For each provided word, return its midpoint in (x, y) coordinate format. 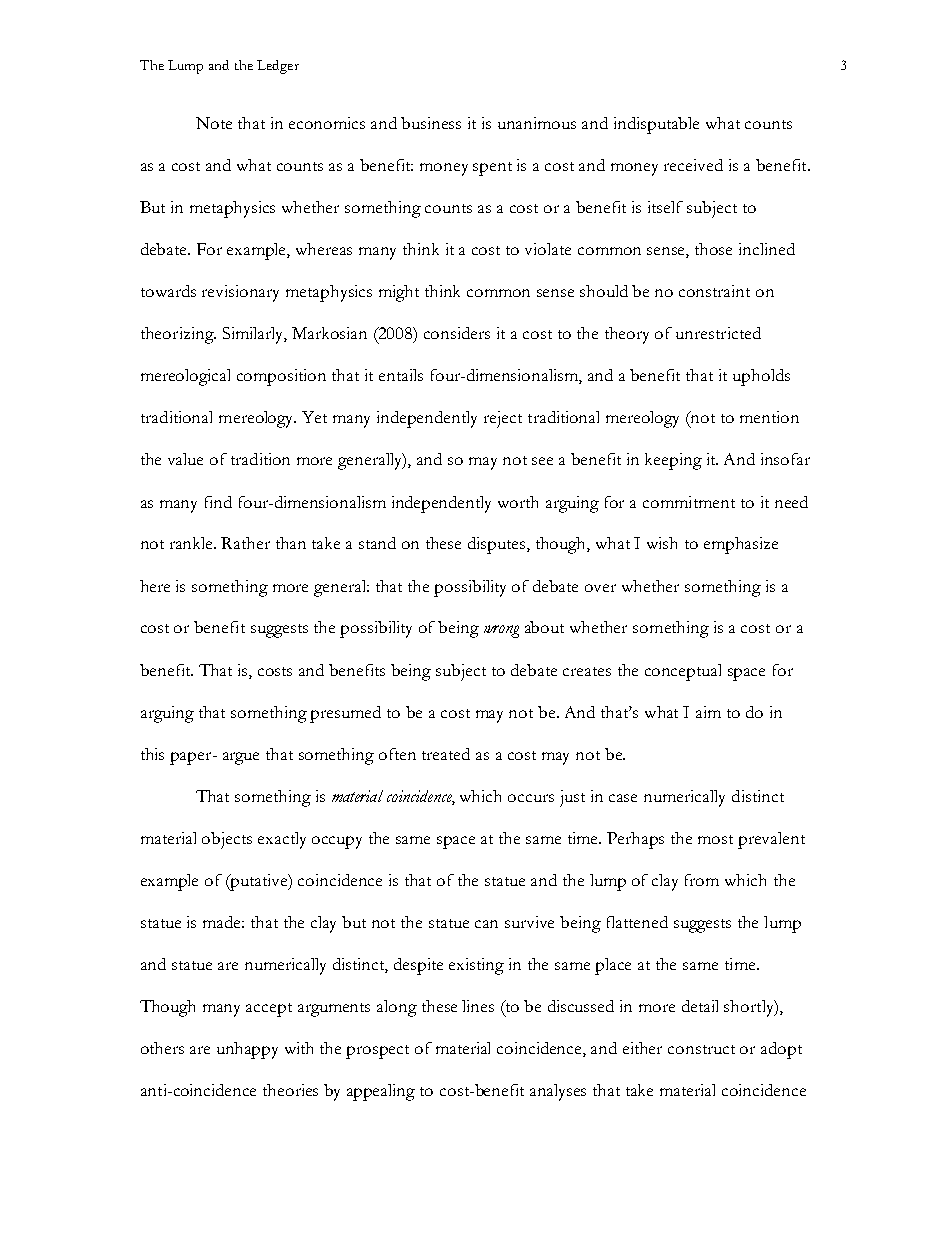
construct (701, 1049)
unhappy (247, 1050)
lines (478, 1006)
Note (214, 123)
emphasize (741, 545)
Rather (245, 543)
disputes (498, 545)
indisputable (656, 125)
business (431, 123)
